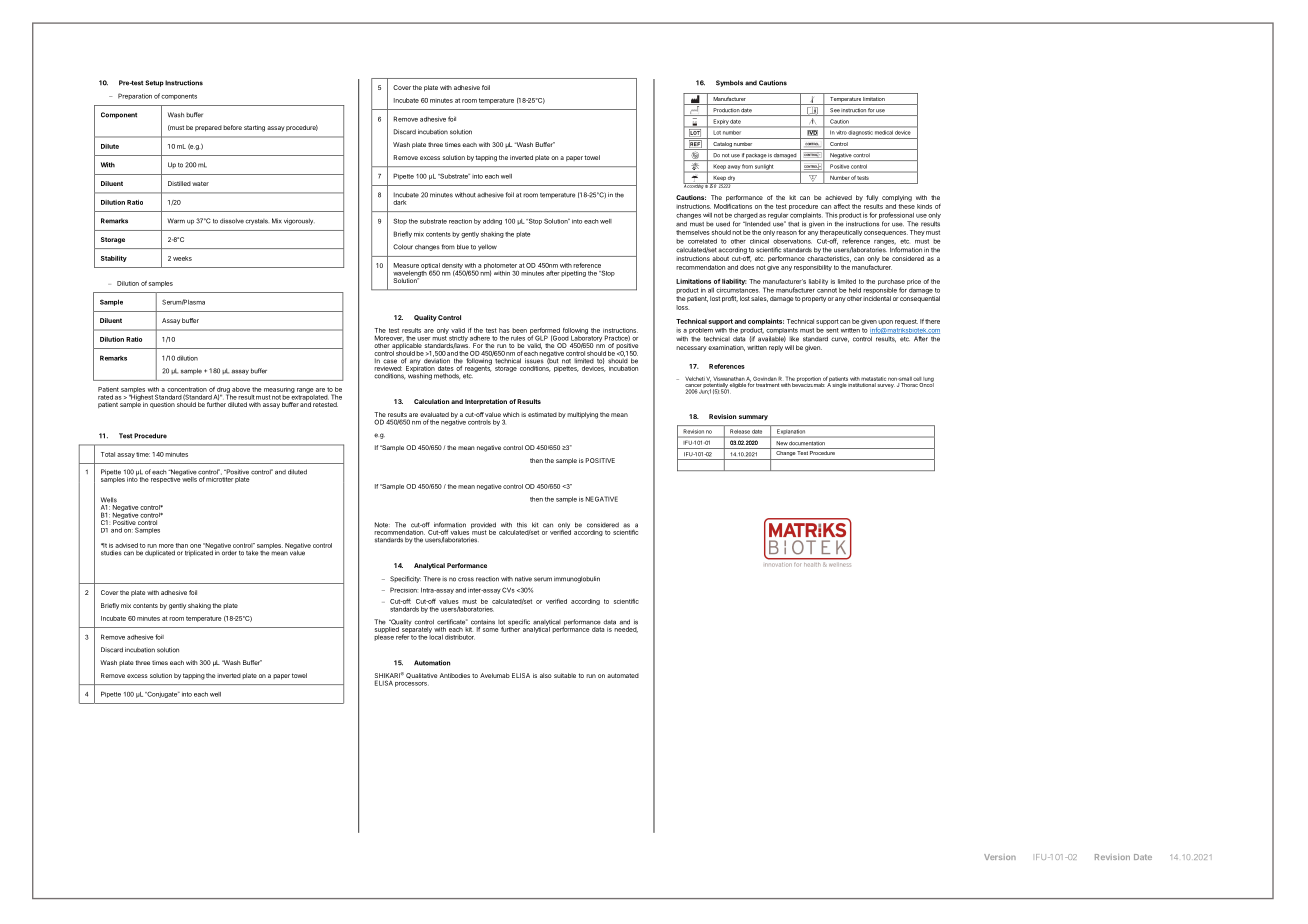  What do you see at coordinates (545, 332) in the image?
I see `performed` at bounding box center [545, 332].
